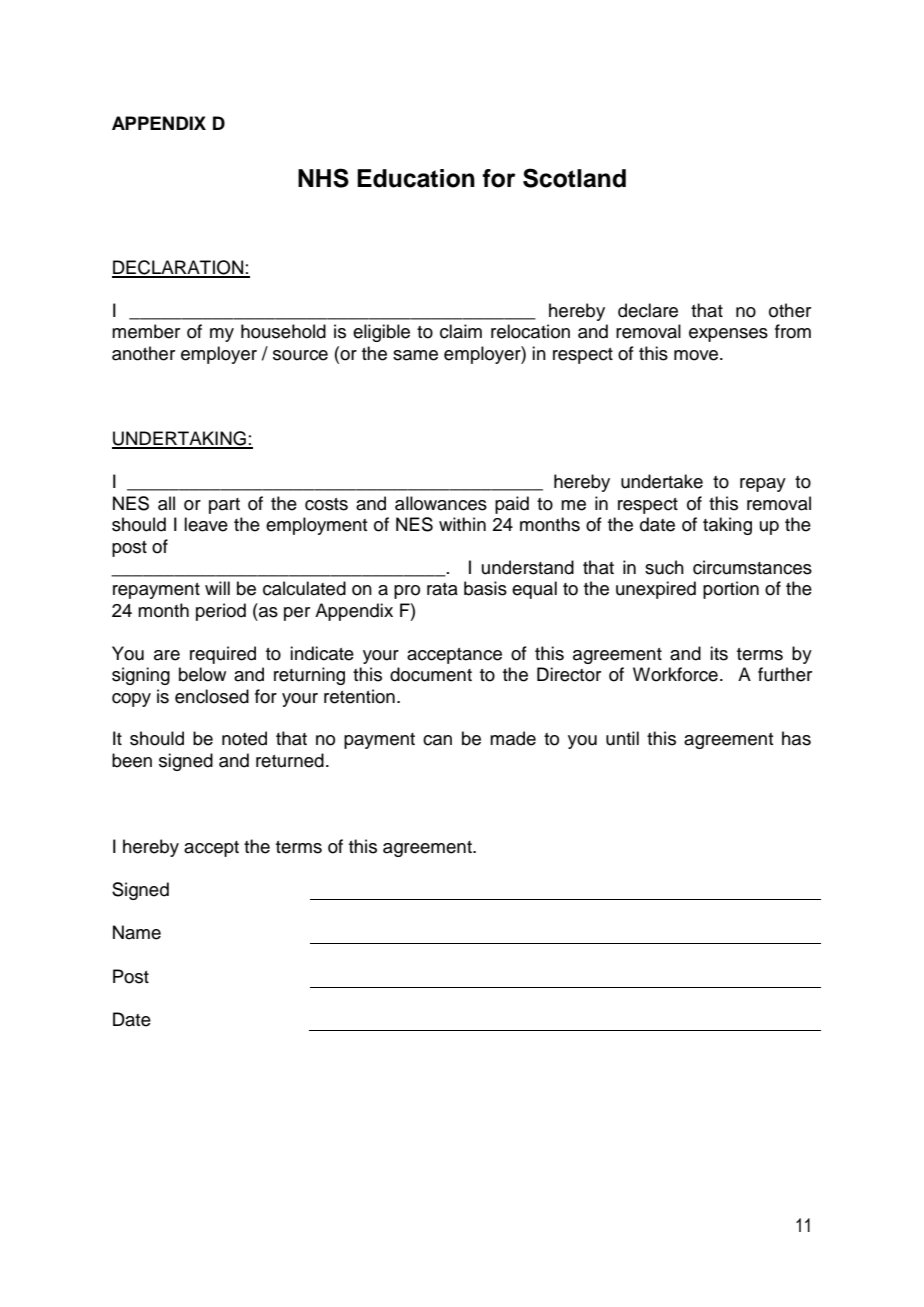 The height and width of the screenshot is (1307, 924). Describe the element at coordinates (752, 567) in the screenshot. I see `circumstances` at that location.
